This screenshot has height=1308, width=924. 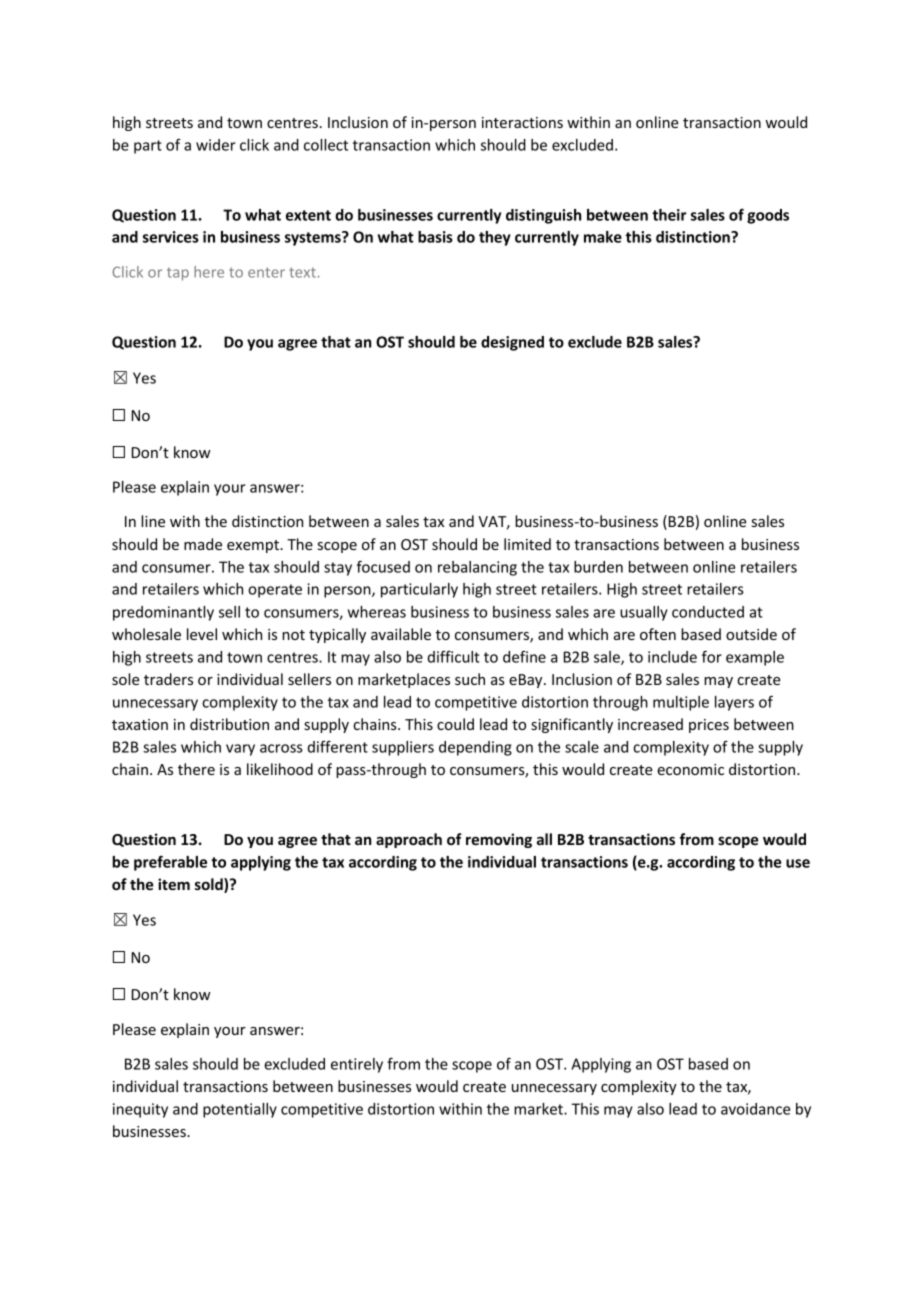 What do you see at coordinates (240, 1110) in the screenshot?
I see `potentially` at bounding box center [240, 1110].
